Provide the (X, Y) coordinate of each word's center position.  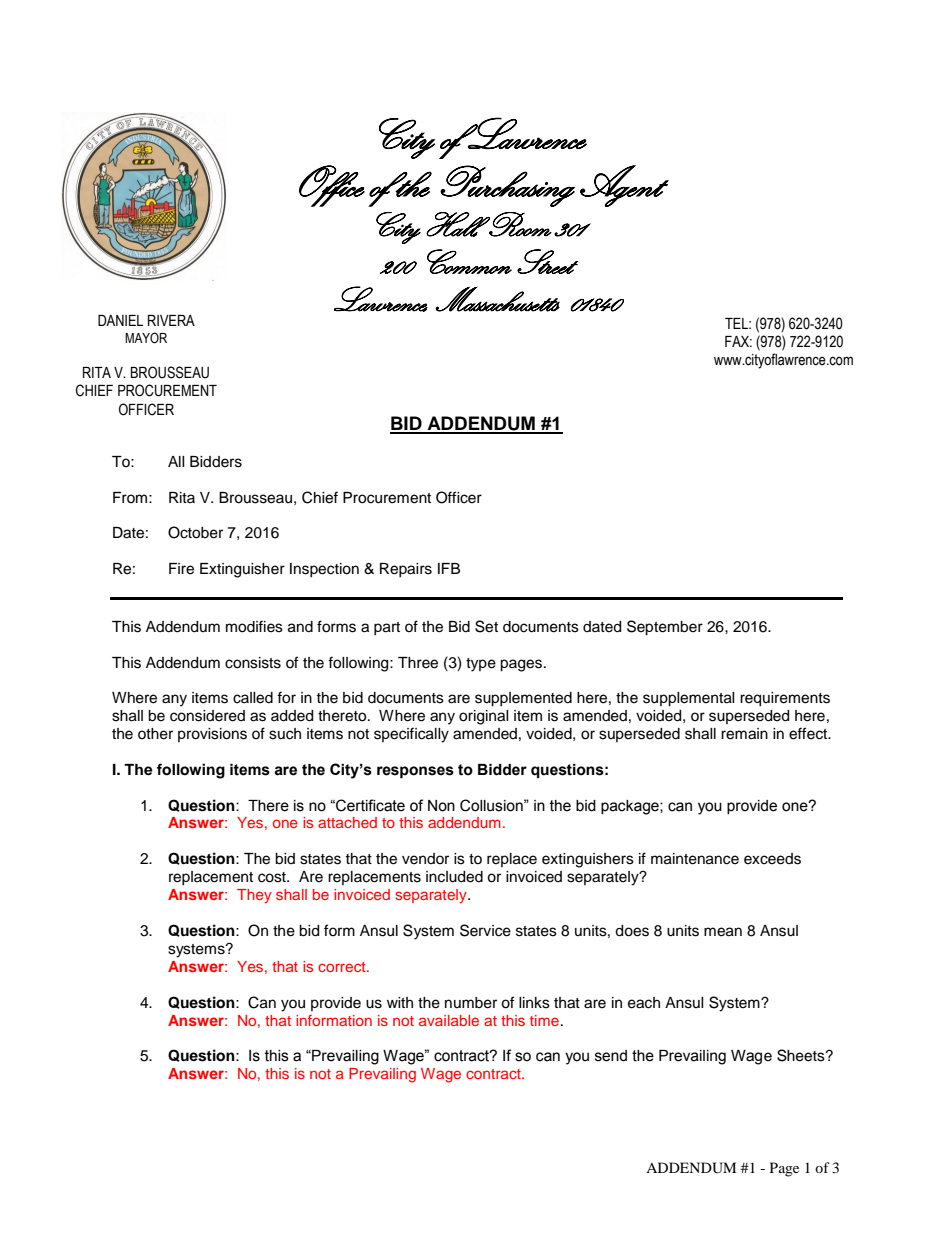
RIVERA (171, 320)
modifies (254, 626)
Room (519, 224)
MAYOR (146, 338)
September (665, 628)
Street (547, 261)
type (481, 665)
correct (343, 967)
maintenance (695, 859)
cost (273, 877)
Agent (624, 186)
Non (441, 806)
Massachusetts (497, 299)
